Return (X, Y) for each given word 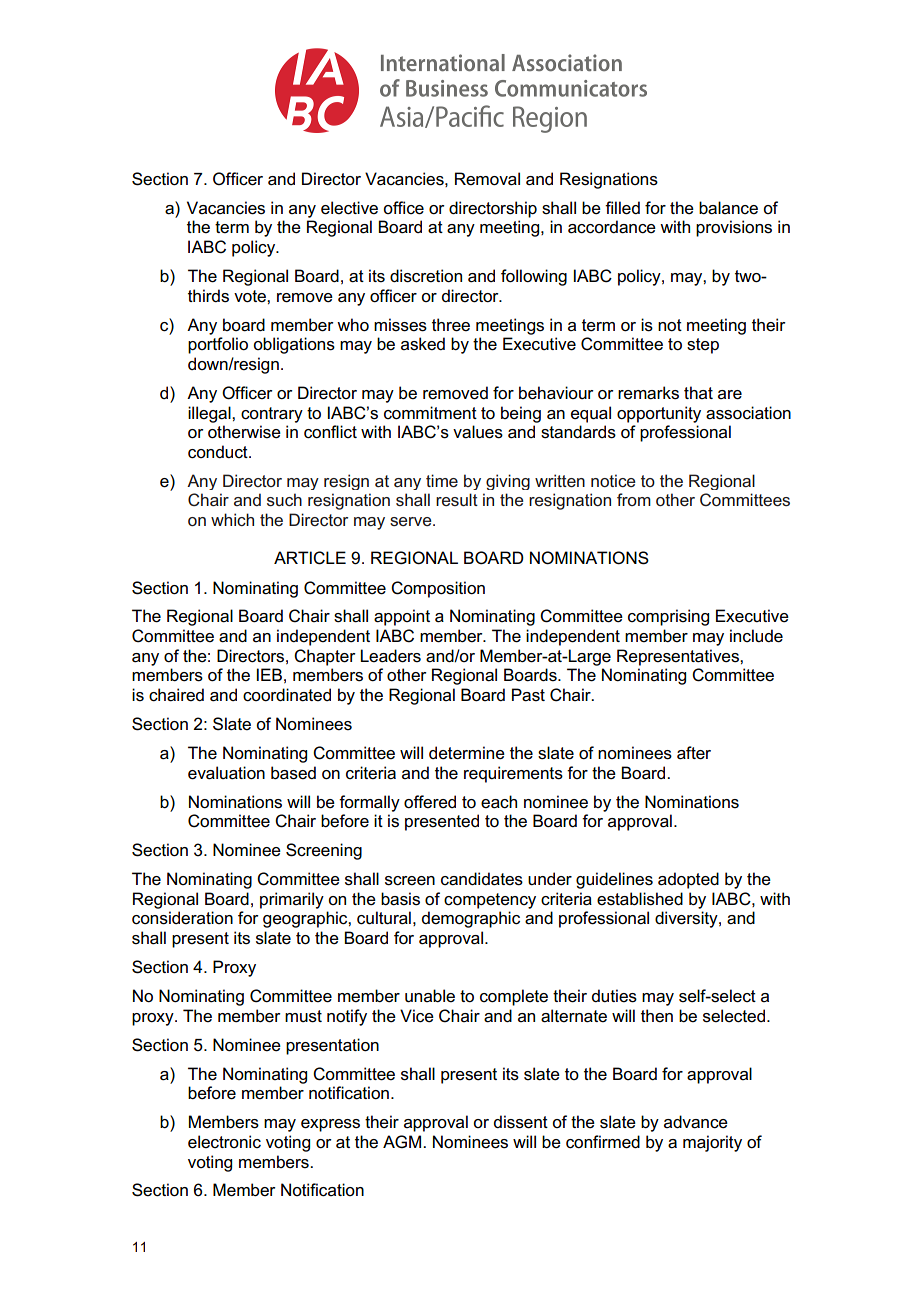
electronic (224, 1142)
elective (349, 208)
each (499, 802)
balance (728, 208)
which (232, 519)
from (634, 499)
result (457, 499)
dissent (521, 1122)
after (694, 753)
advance (696, 1122)
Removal (487, 179)
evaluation (226, 773)
